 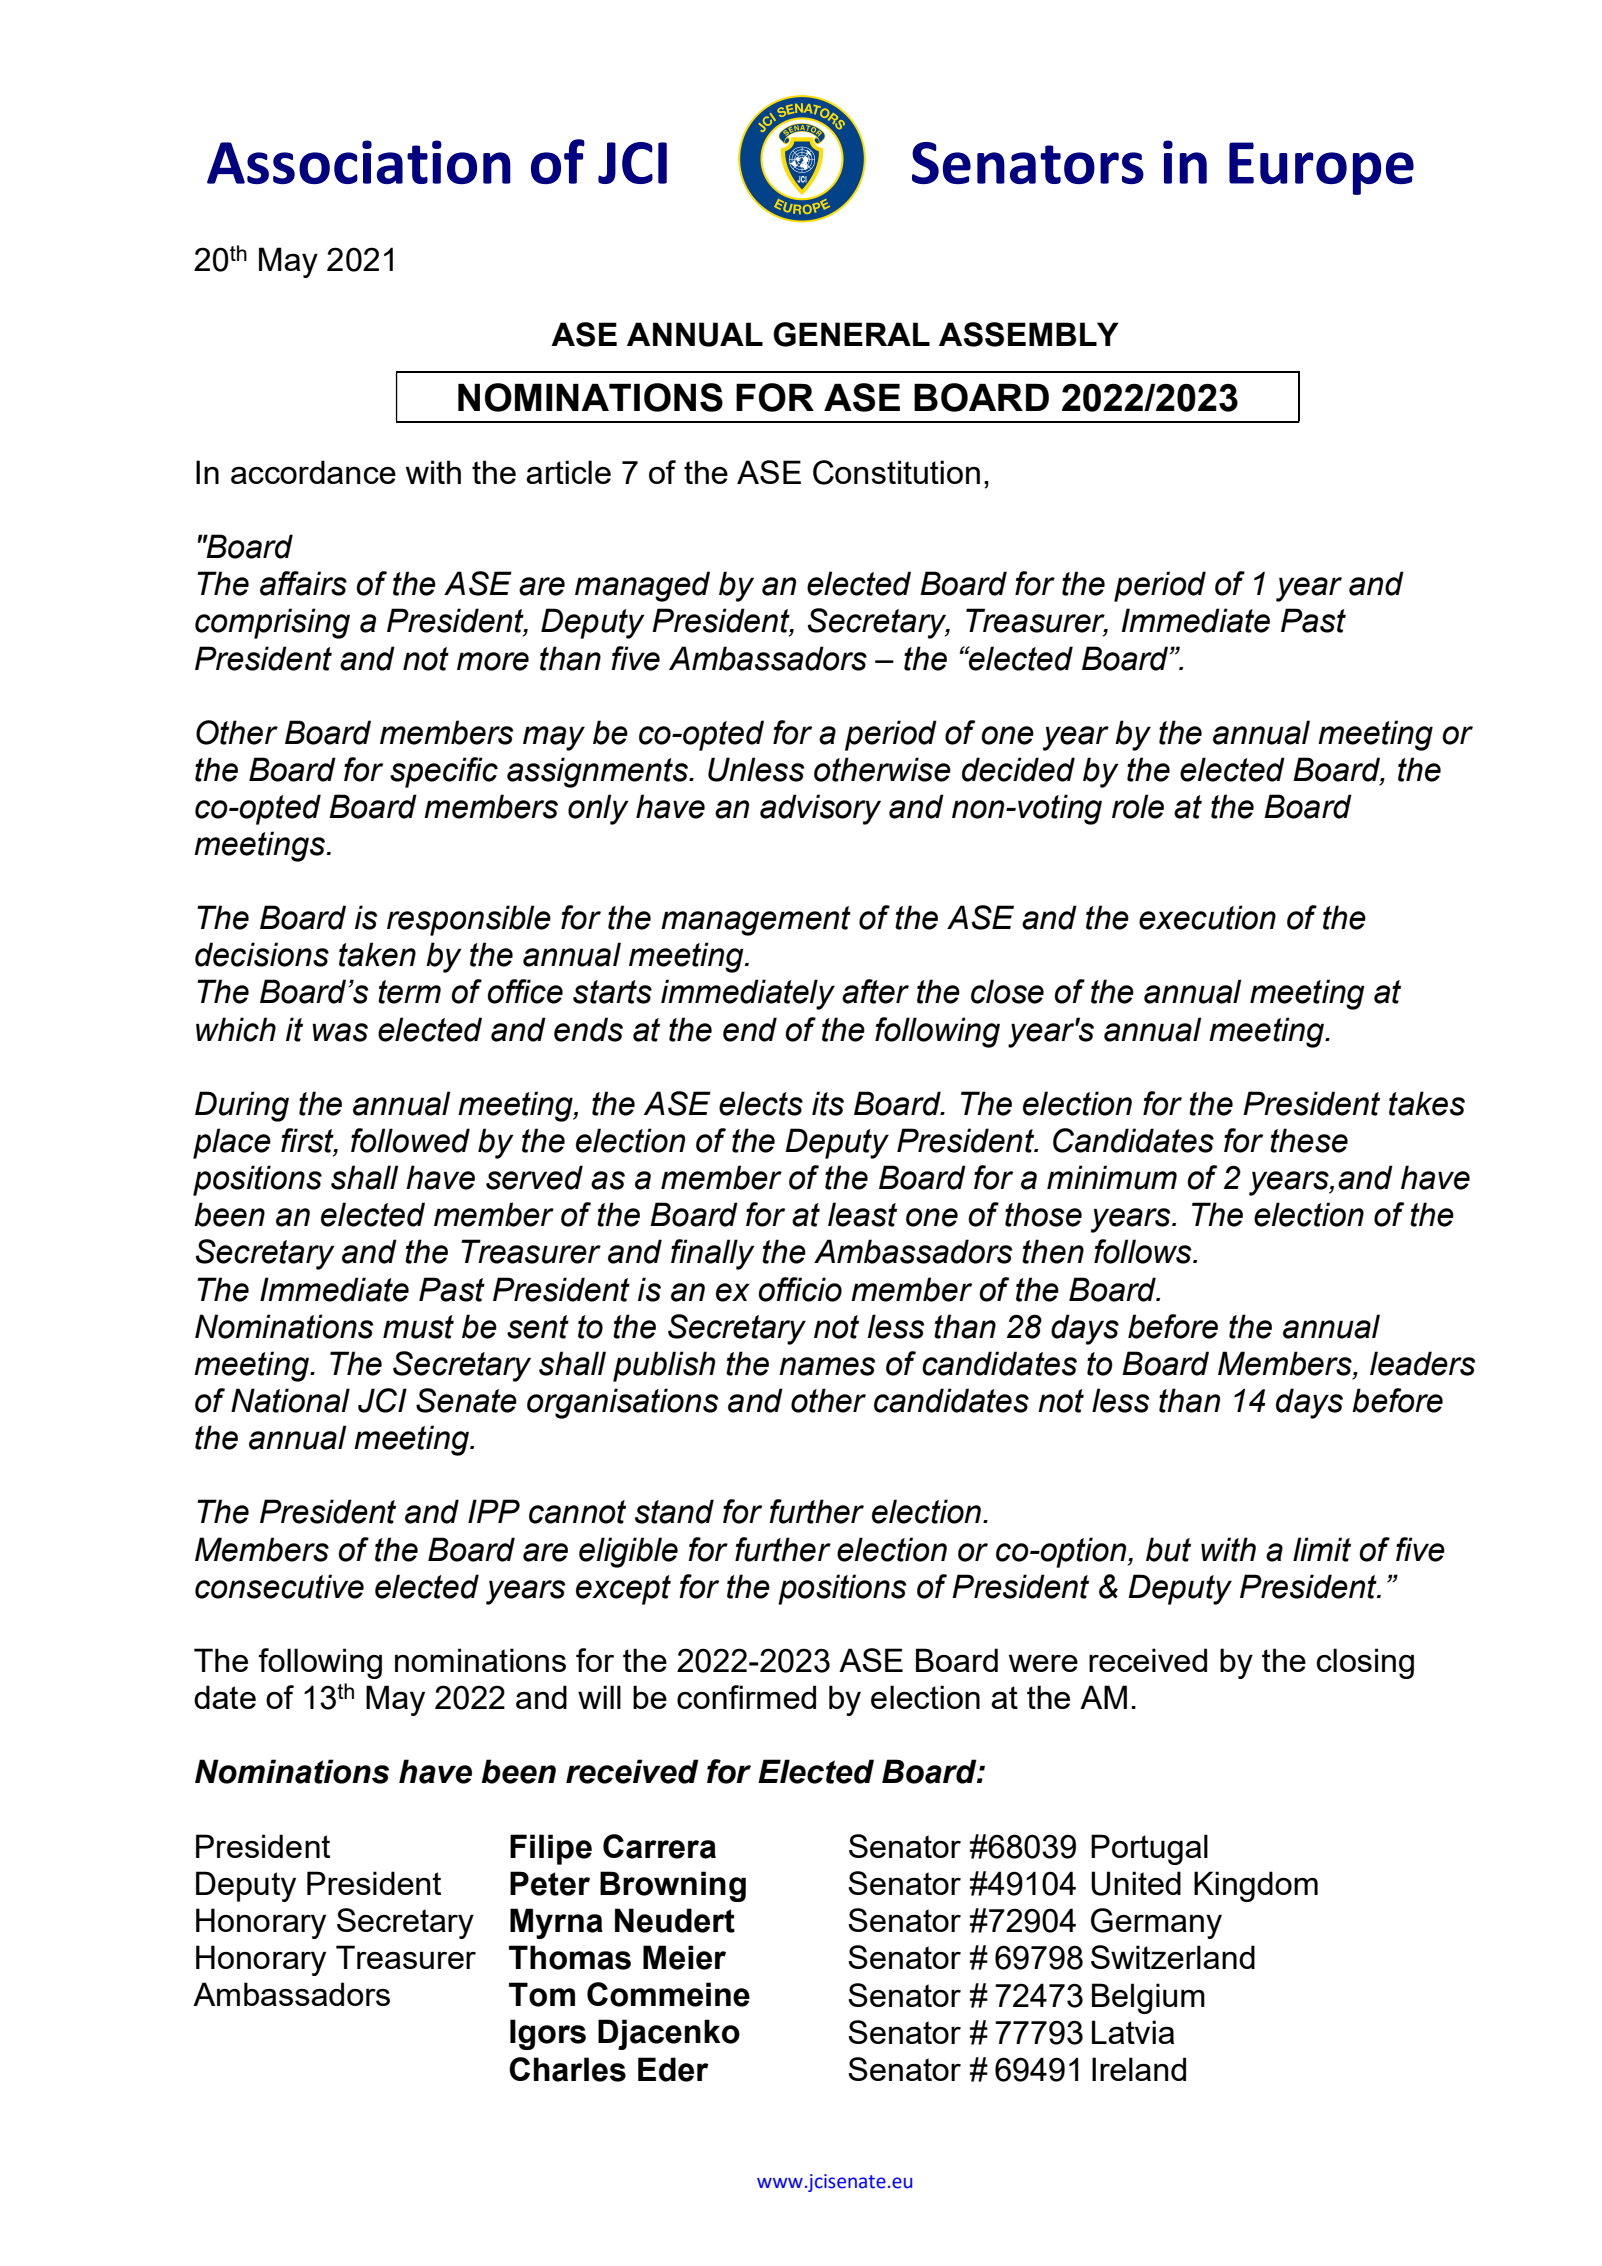 I want to click on names, so click(x=827, y=1366).
